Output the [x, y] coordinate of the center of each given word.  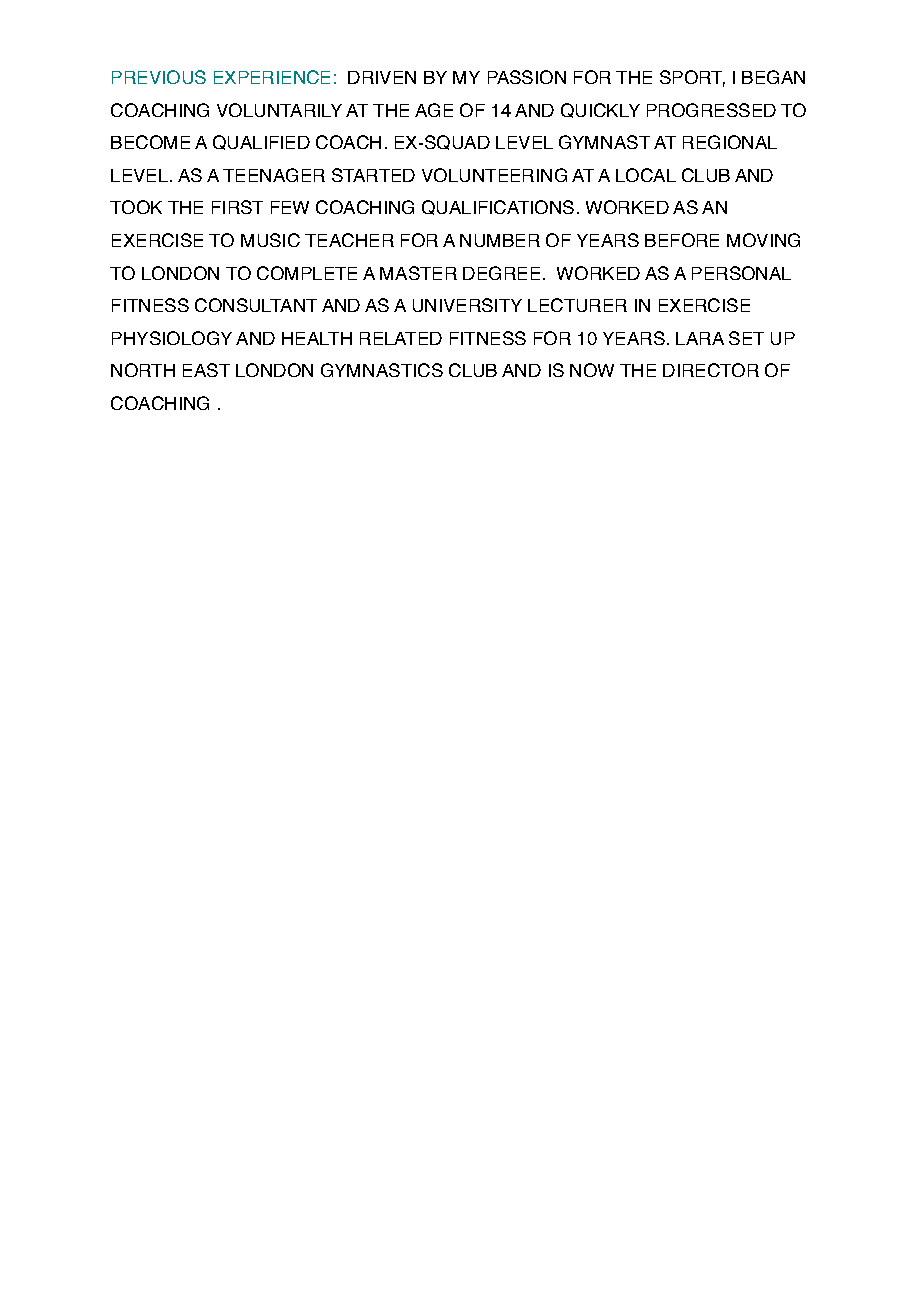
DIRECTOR [711, 370]
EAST [206, 370]
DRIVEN [382, 77]
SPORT [692, 78]
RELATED [401, 338]
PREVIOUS [159, 77]
